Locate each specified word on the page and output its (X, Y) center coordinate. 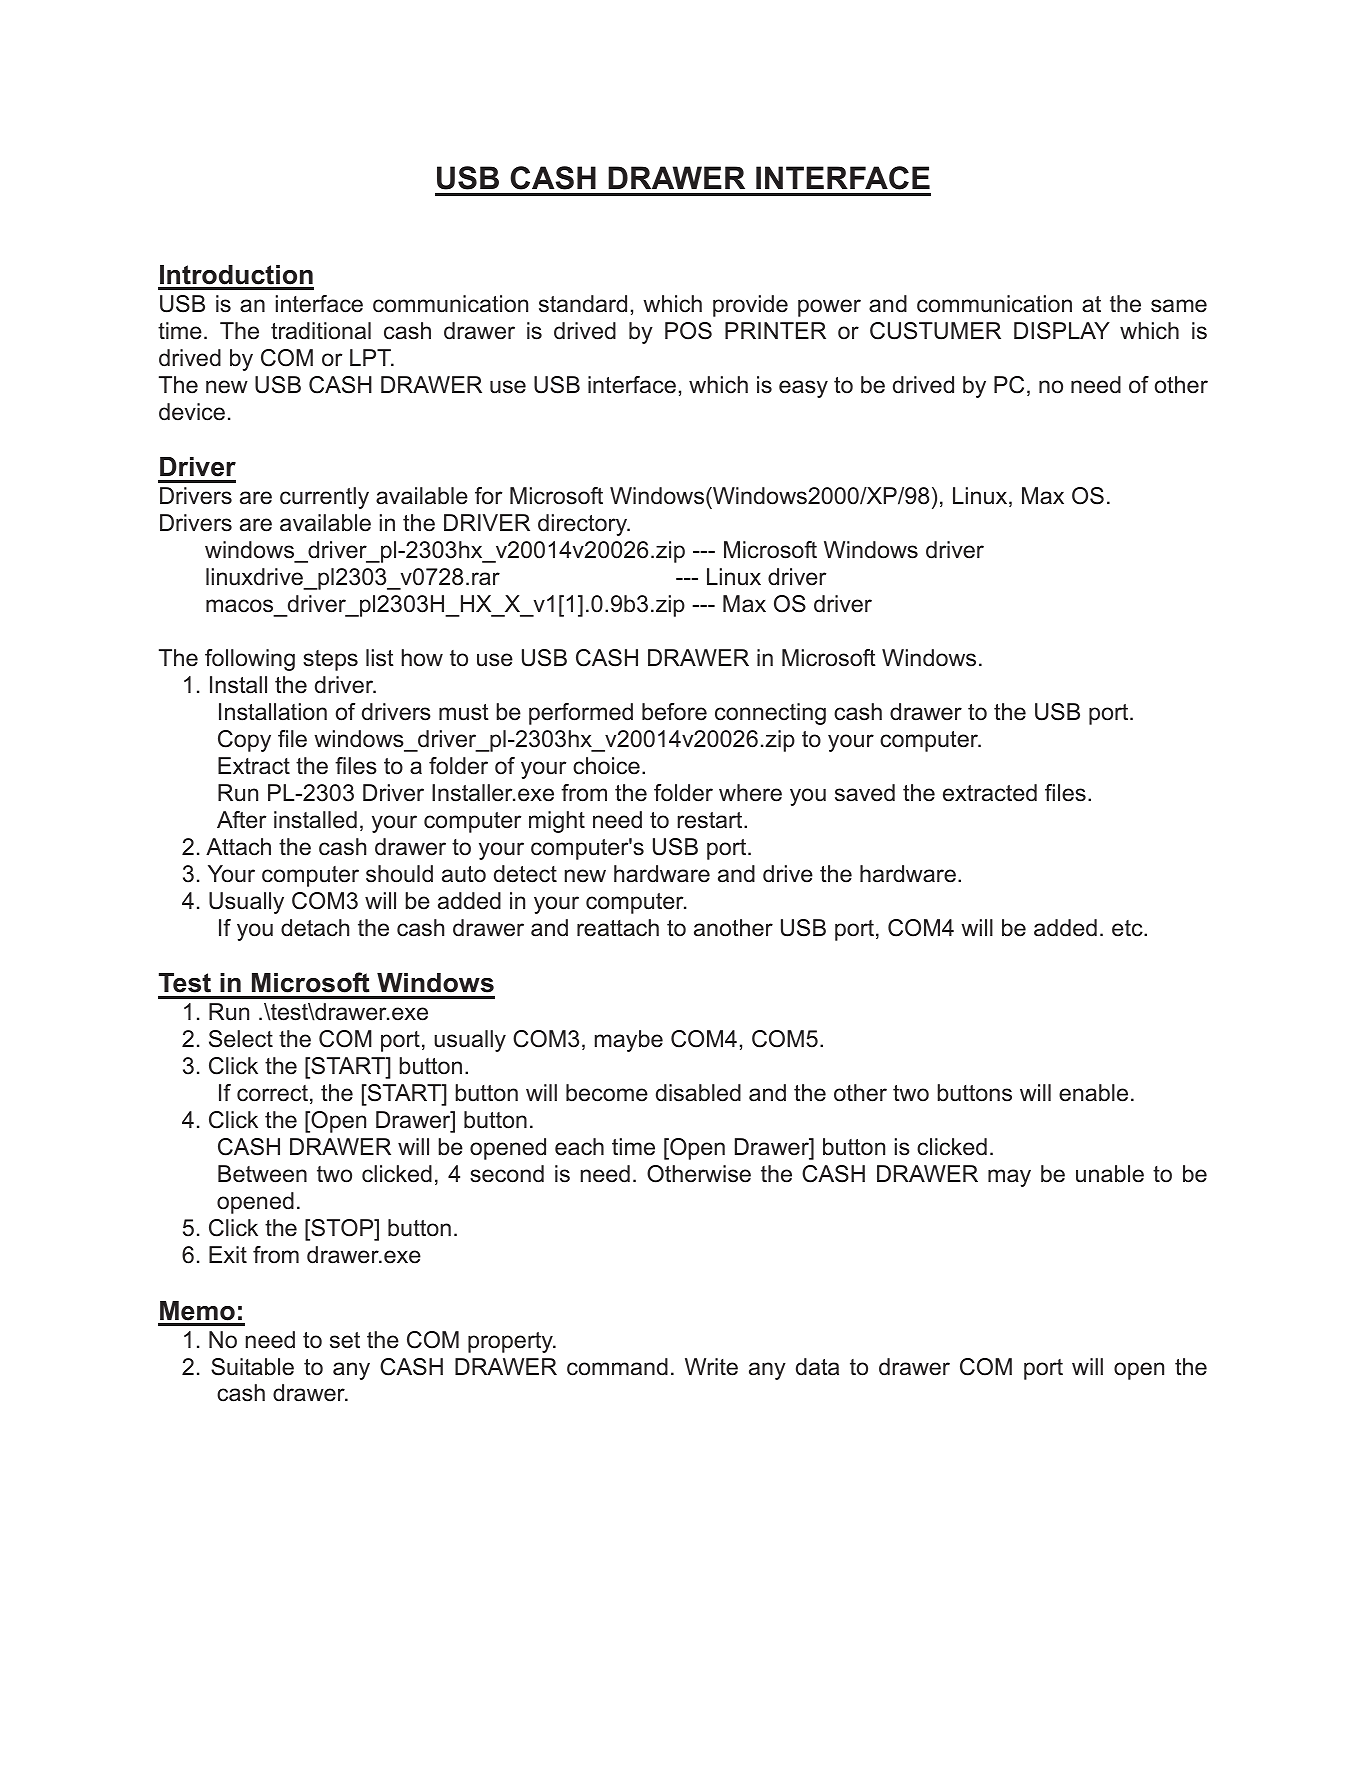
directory (583, 525)
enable (1093, 1093)
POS (688, 331)
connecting (770, 714)
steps (330, 660)
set (345, 1340)
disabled (698, 1093)
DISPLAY (1062, 331)
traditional (321, 331)
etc (1128, 928)
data (817, 1367)
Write (711, 1367)
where (750, 793)
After (241, 820)
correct (272, 1093)
